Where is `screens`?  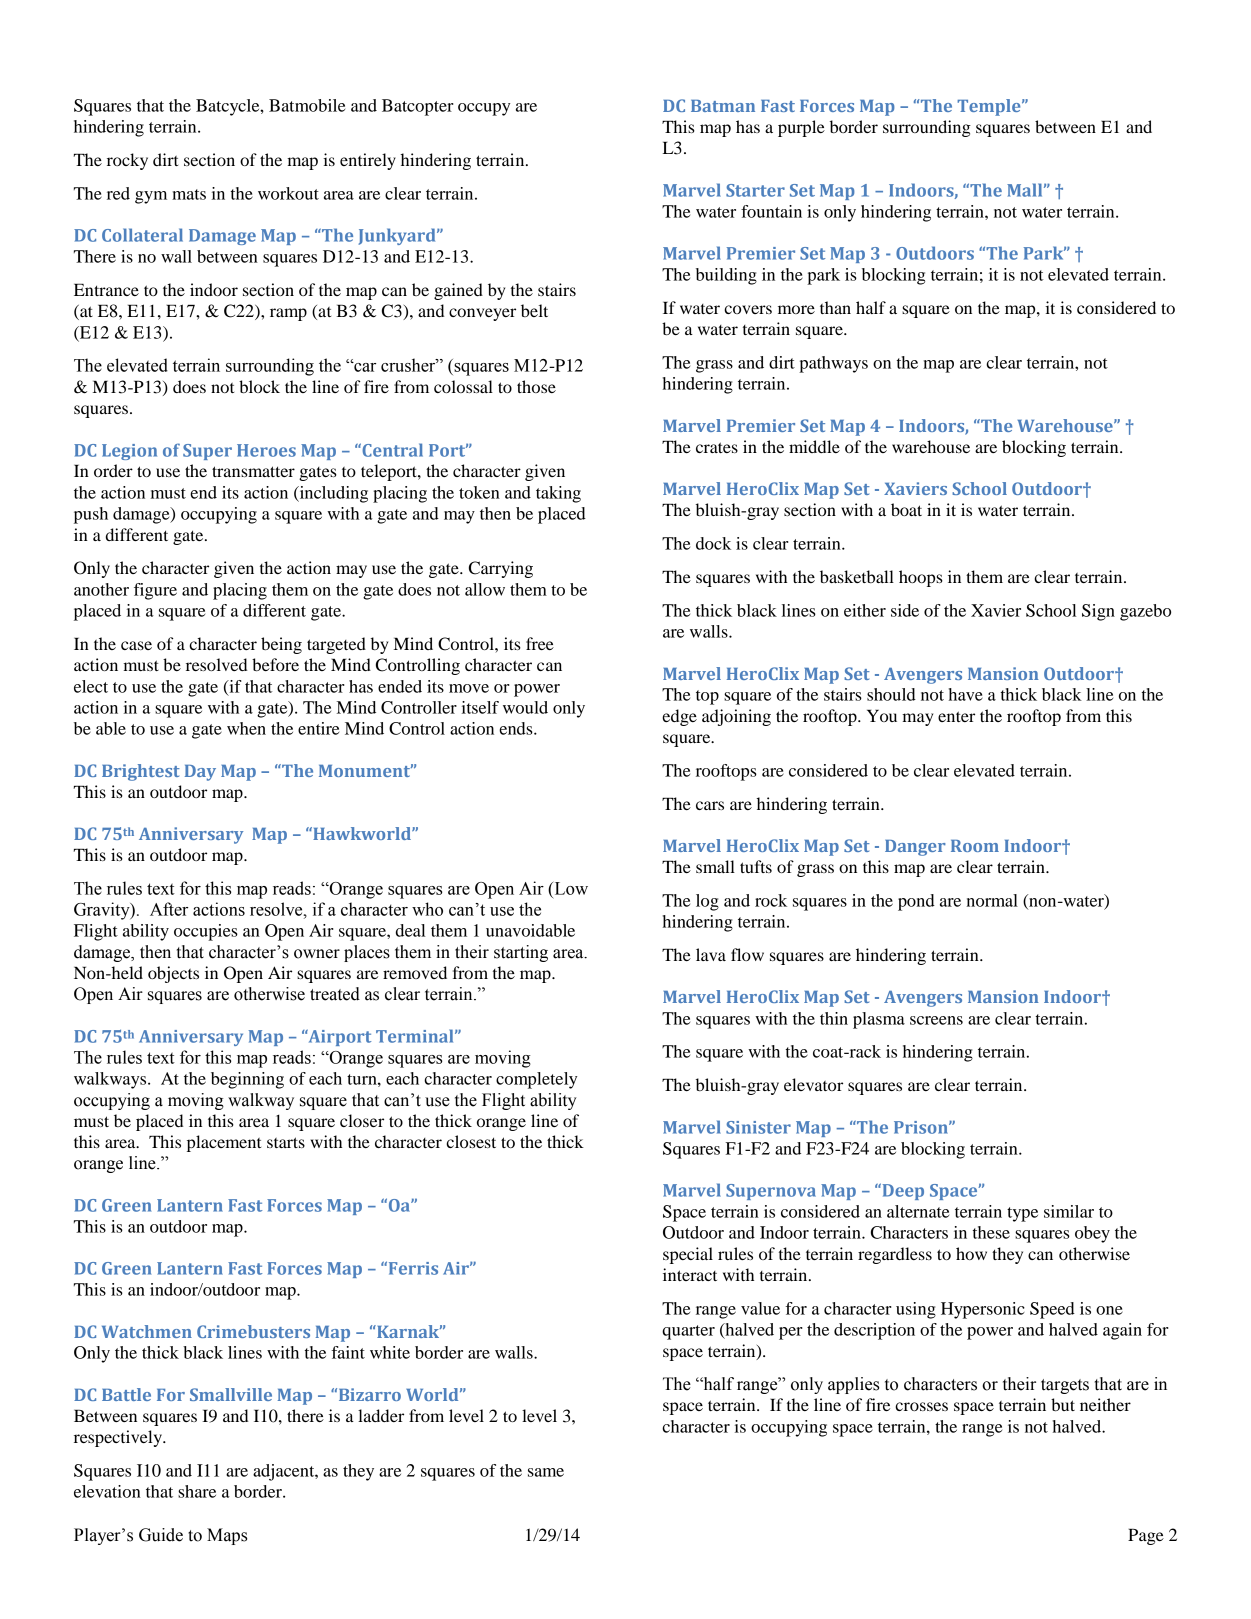
screens is located at coordinates (936, 1020).
